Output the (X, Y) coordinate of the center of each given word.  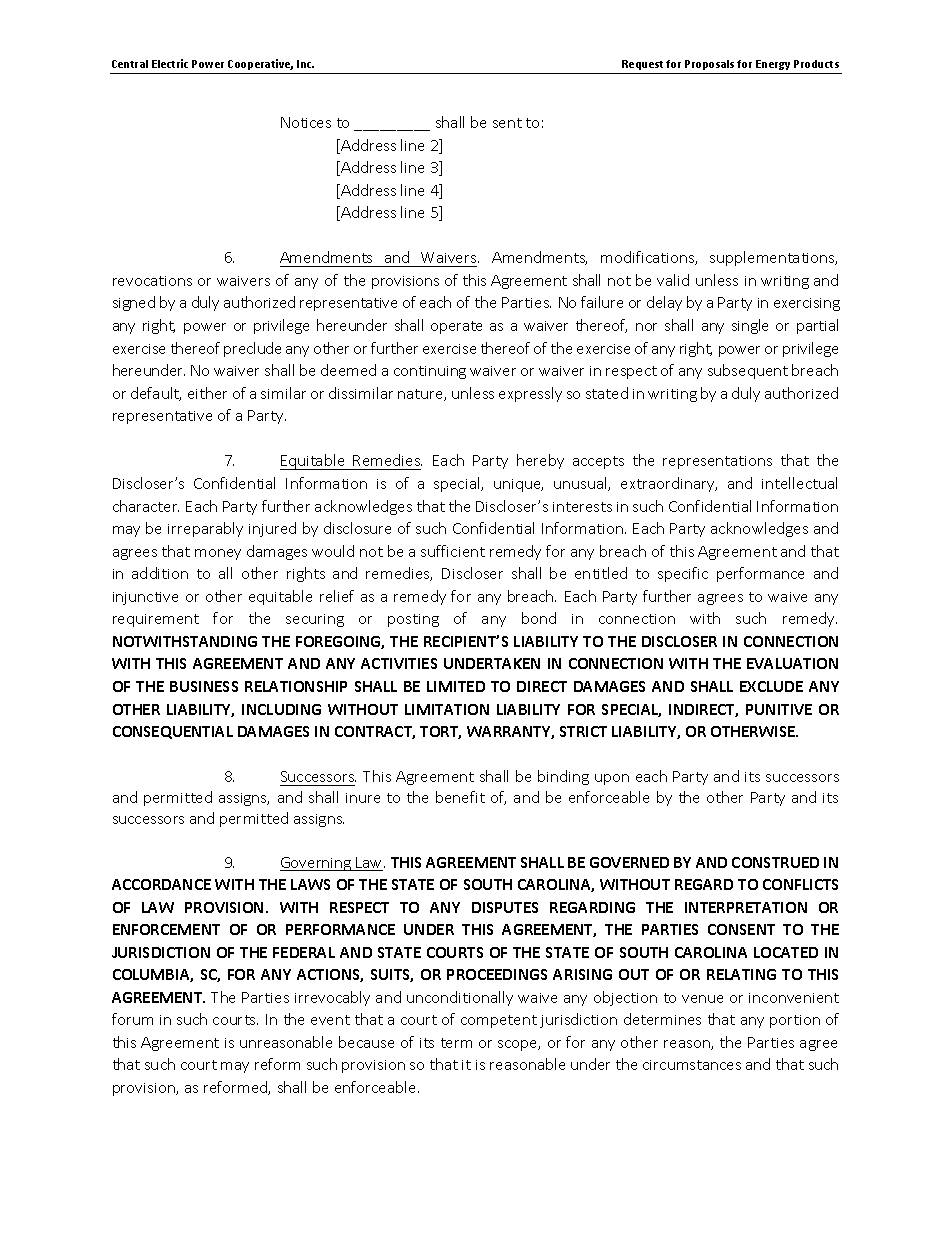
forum (132, 1019)
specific (683, 574)
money (218, 554)
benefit (460, 797)
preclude (252, 349)
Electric (170, 63)
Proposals (711, 65)
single (750, 326)
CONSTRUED (775, 862)
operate (456, 327)
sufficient (453, 551)
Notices (306, 122)
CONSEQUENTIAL (173, 732)
